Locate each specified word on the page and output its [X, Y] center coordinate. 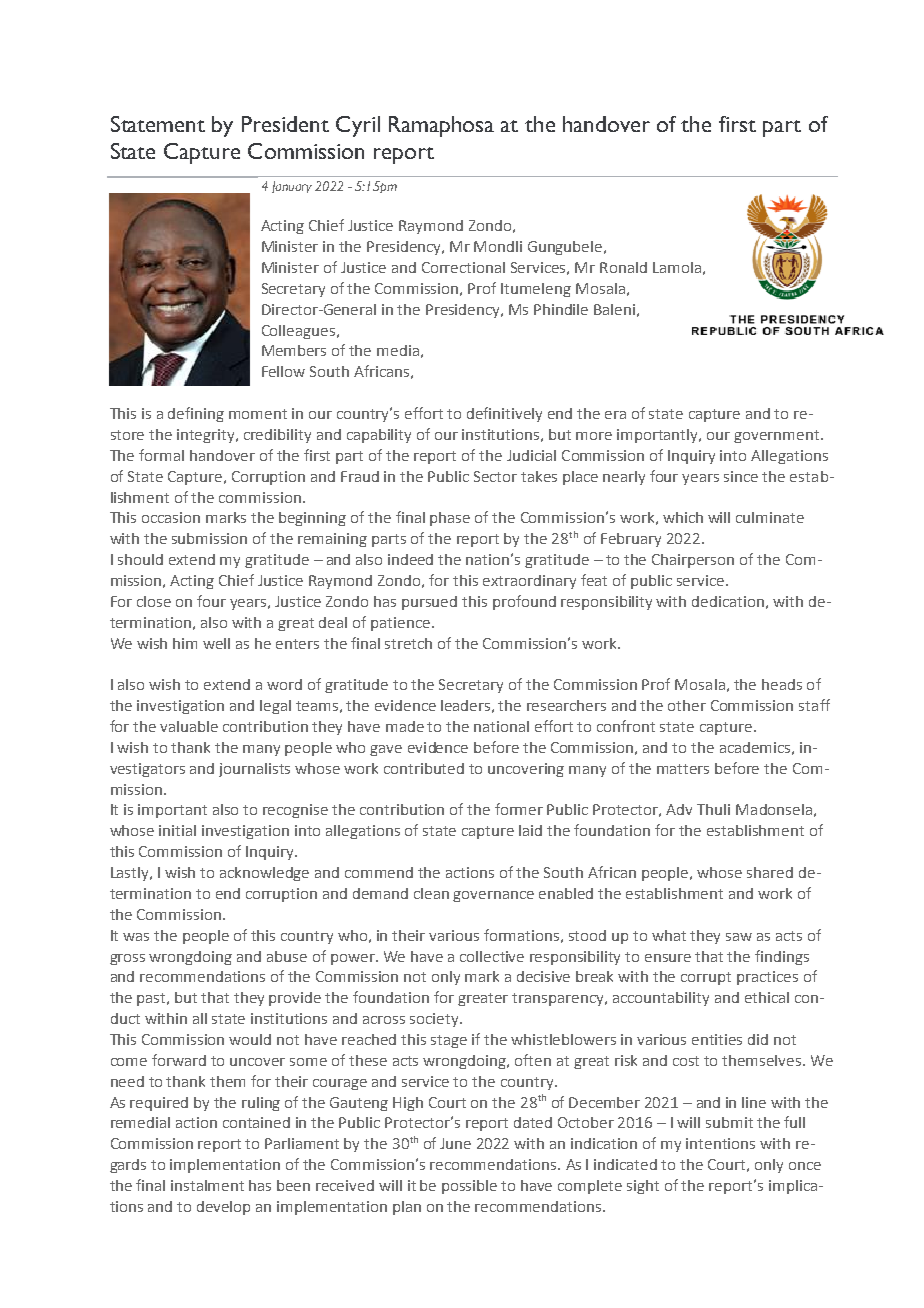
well [216, 643]
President [285, 124]
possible [469, 1187]
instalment [207, 1185]
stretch [408, 643]
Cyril [358, 126]
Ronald [623, 267]
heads [782, 684]
